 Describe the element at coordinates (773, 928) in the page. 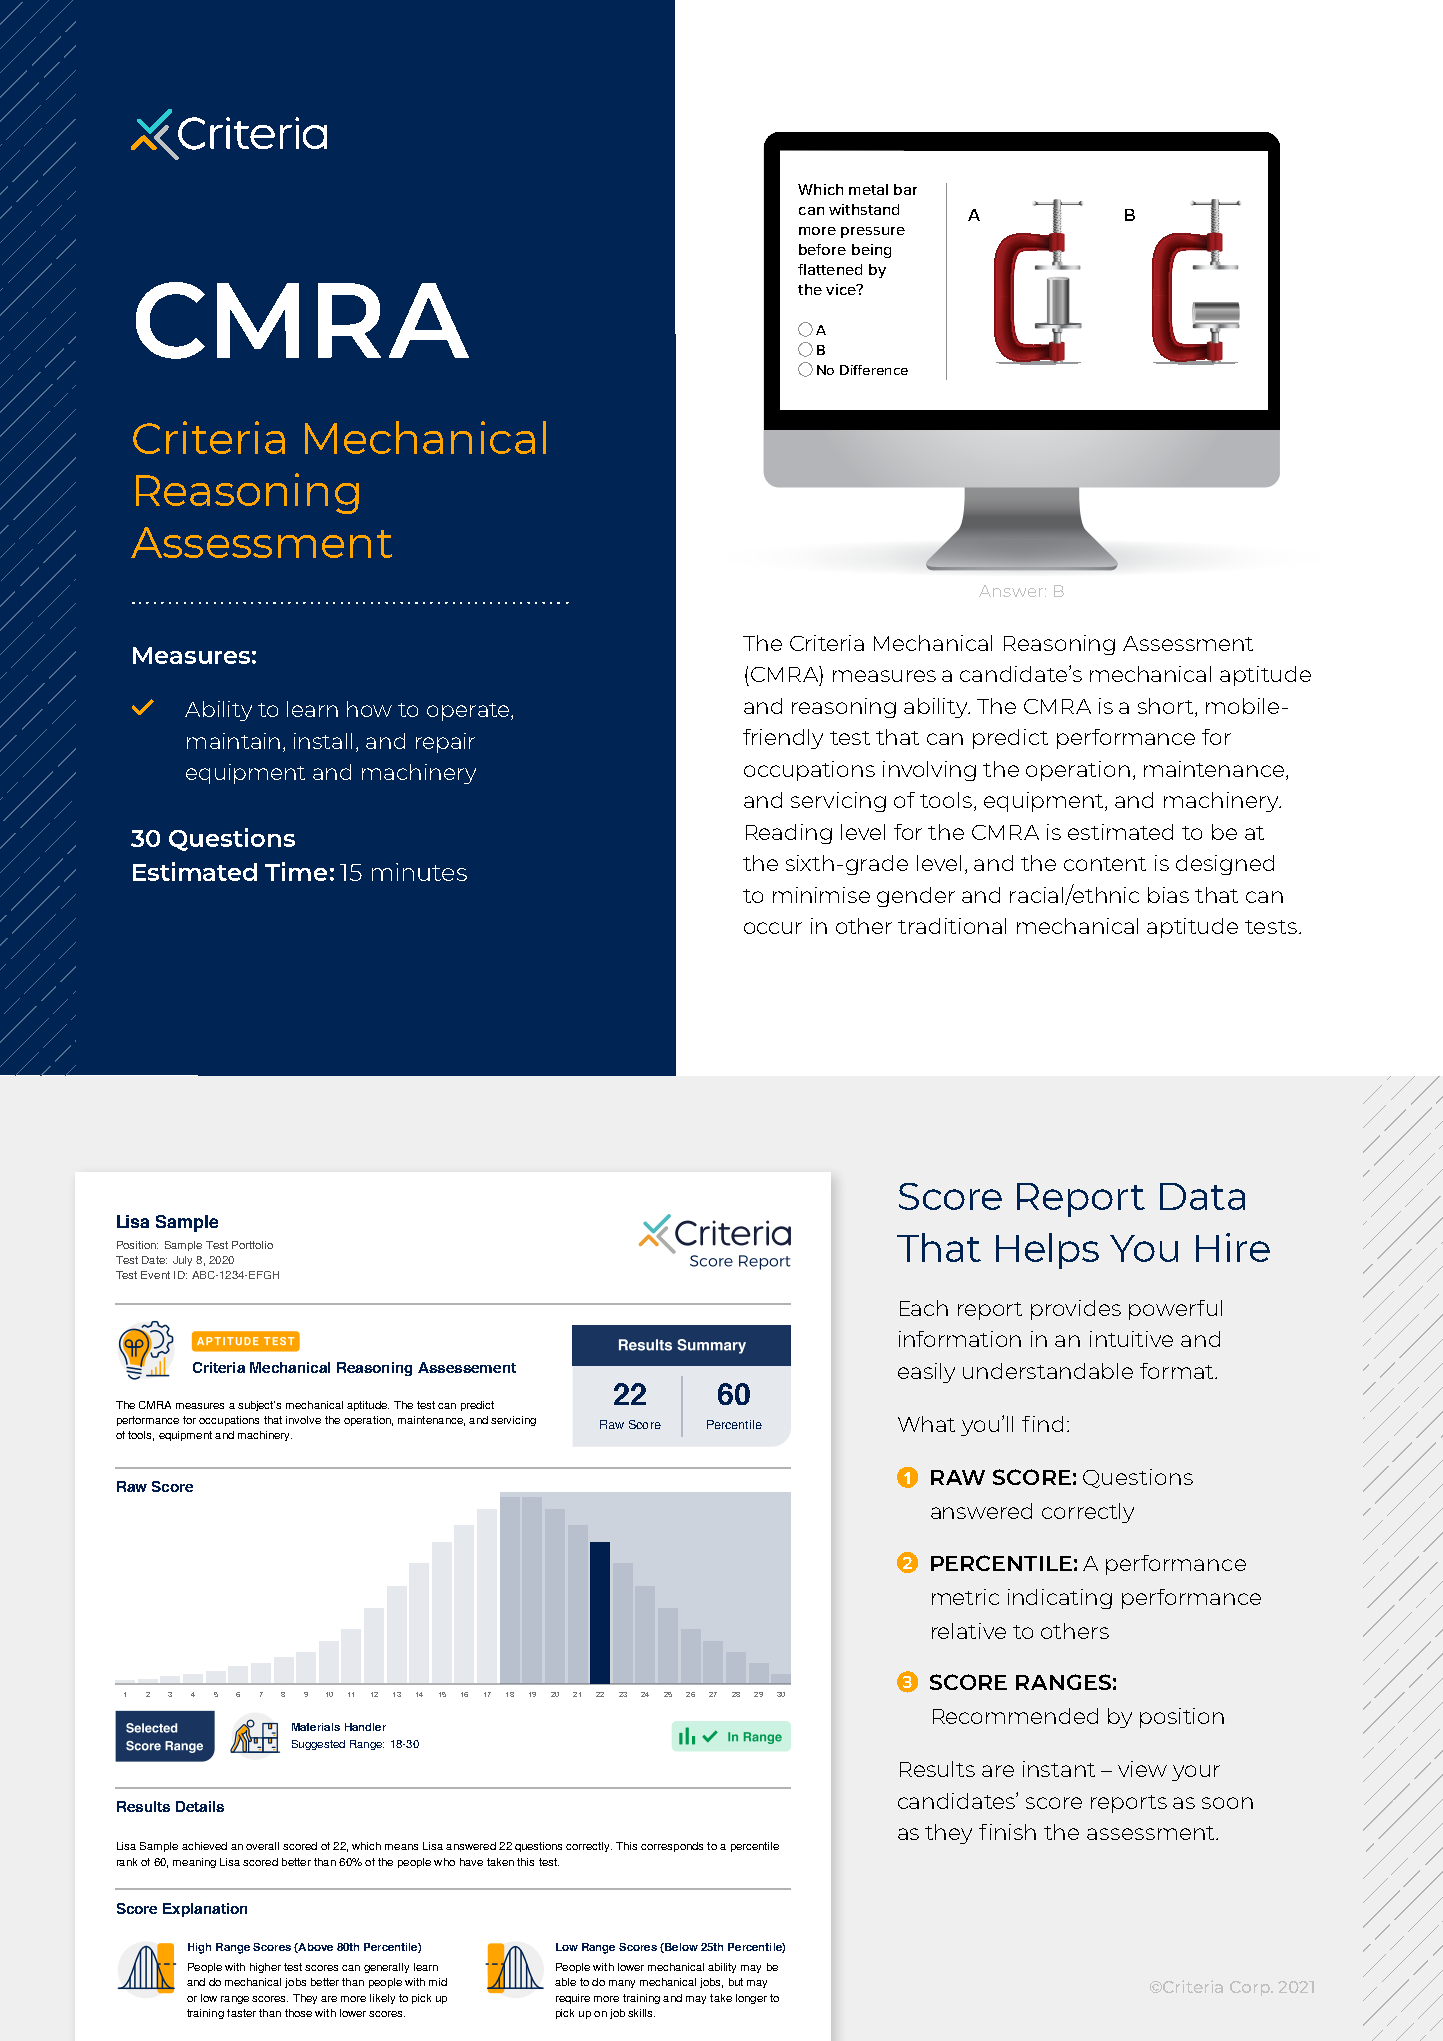

I see `occur` at that location.
